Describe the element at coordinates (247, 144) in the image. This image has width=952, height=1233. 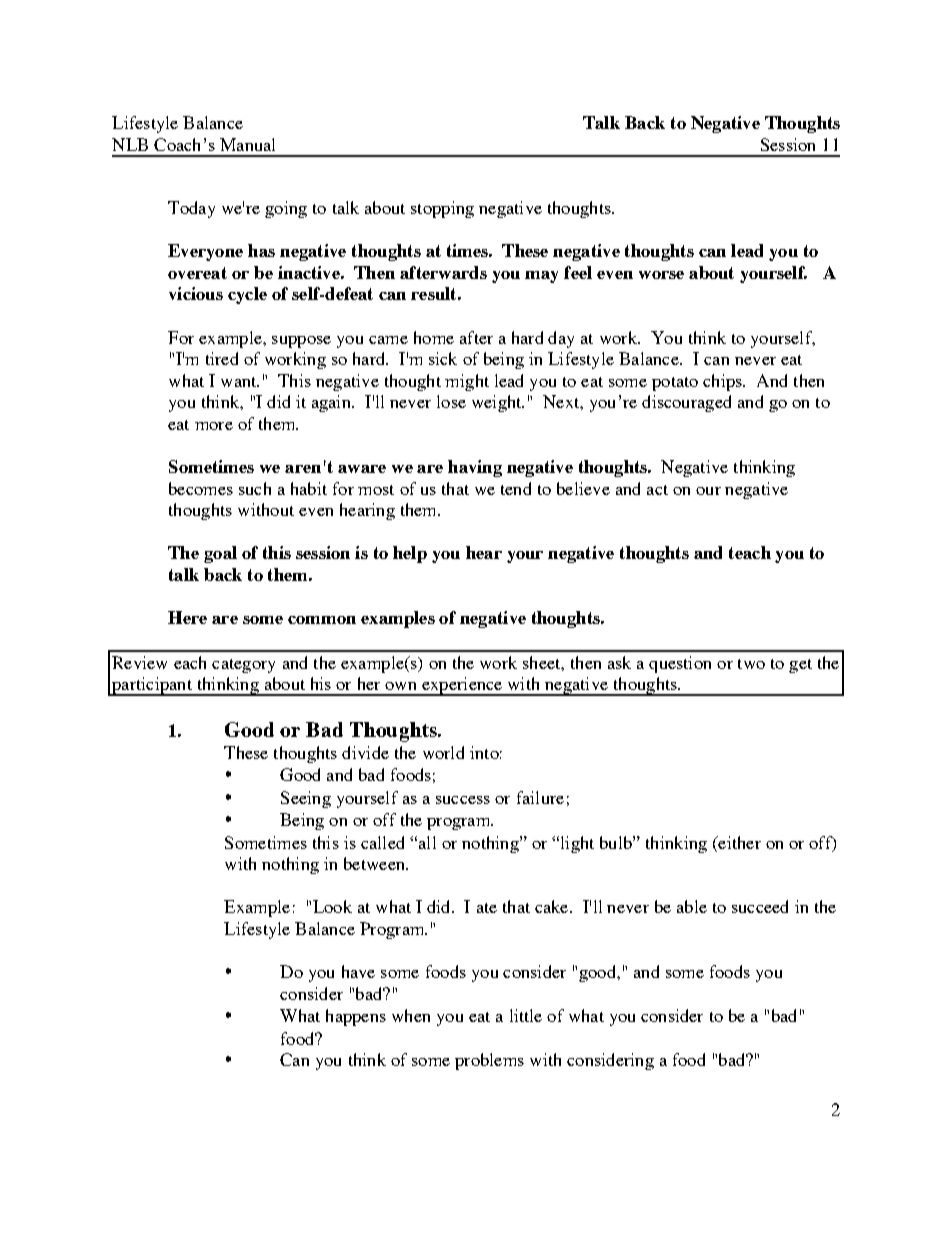
I see `Manual` at that location.
